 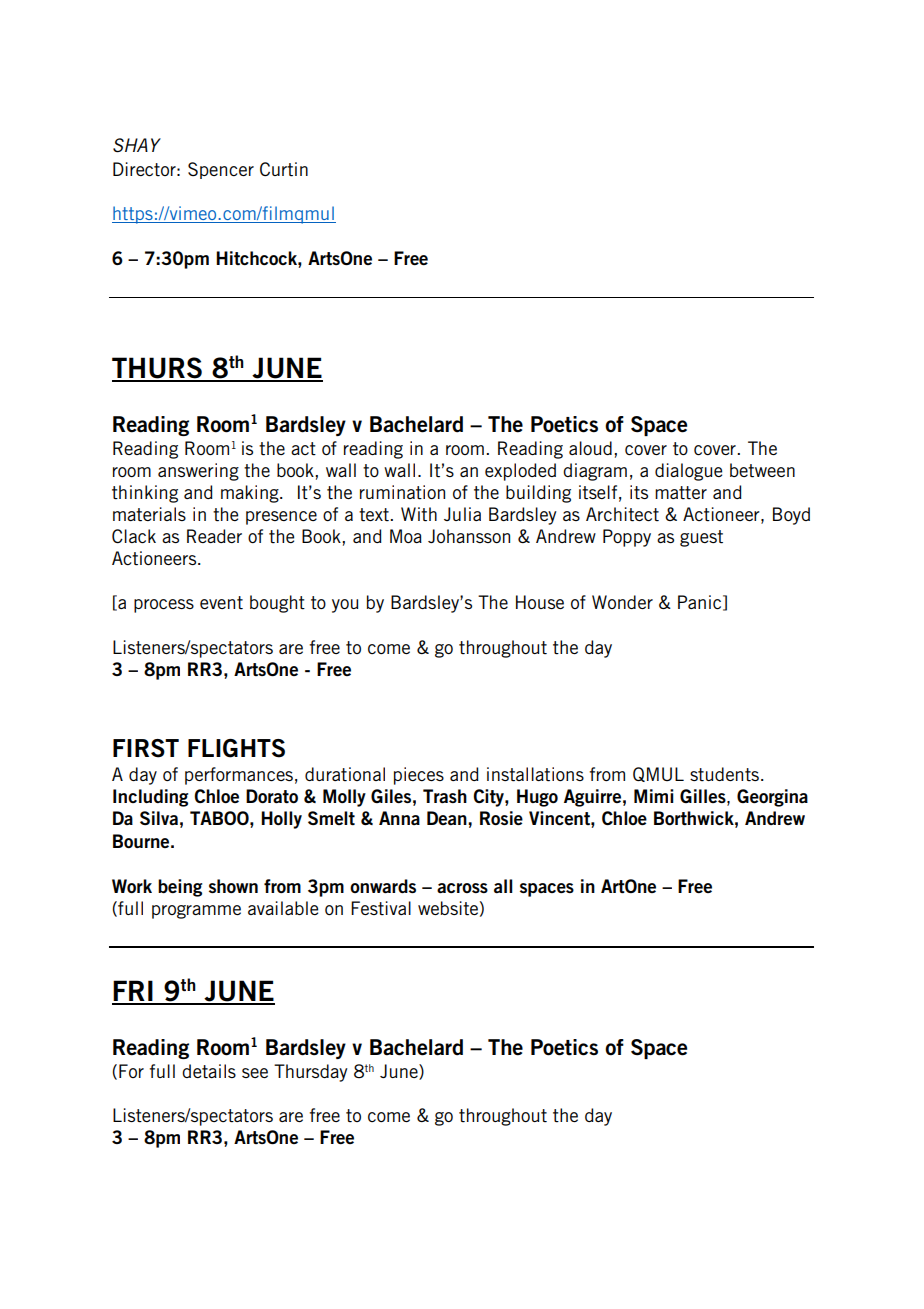 What do you see at coordinates (221, 170) in the screenshot?
I see `Spencer` at bounding box center [221, 170].
